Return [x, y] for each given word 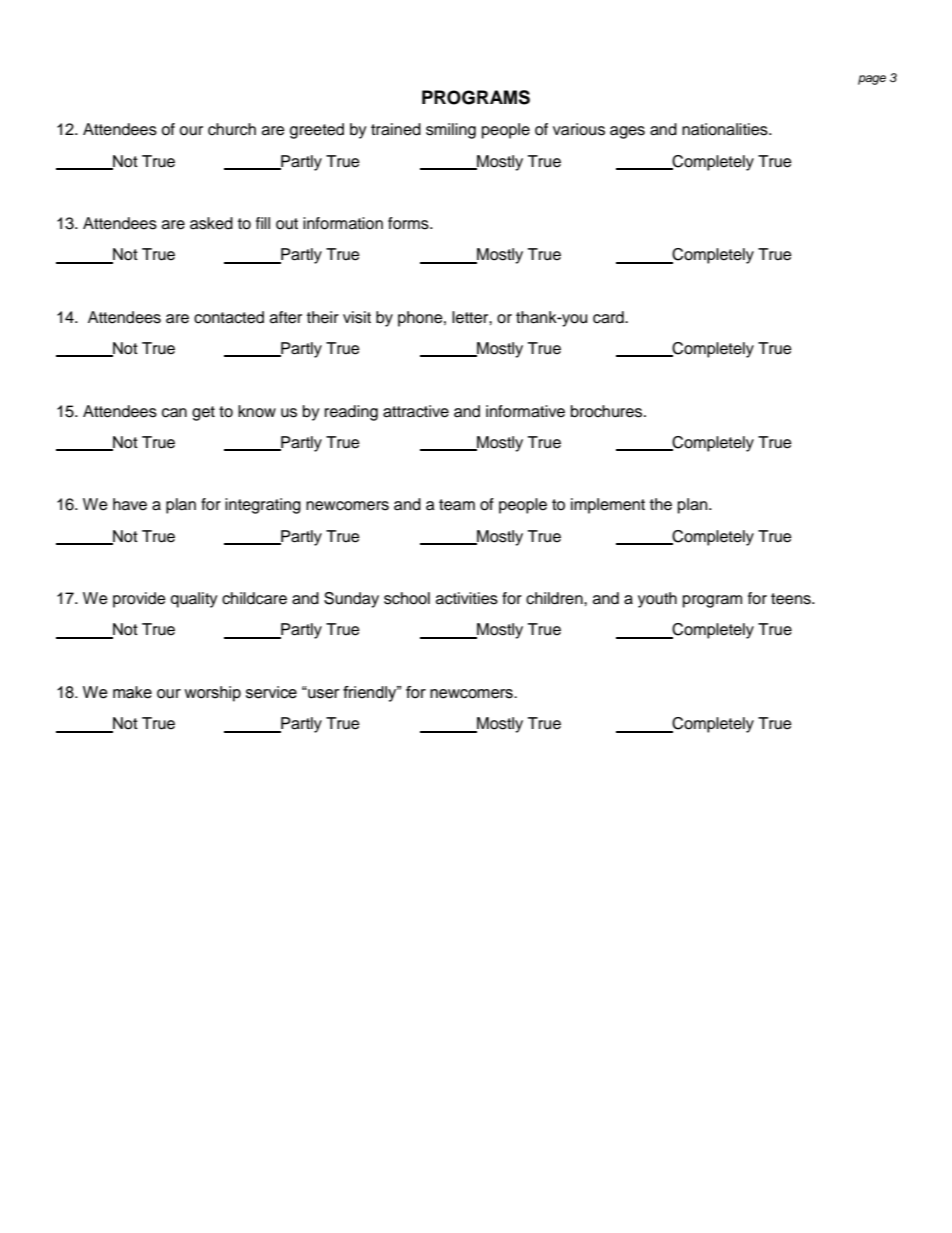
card [609, 317]
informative [525, 411]
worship [212, 694]
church [232, 129]
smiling [451, 131]
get [203, 413]
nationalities [726, 129]
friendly [371, 694]
